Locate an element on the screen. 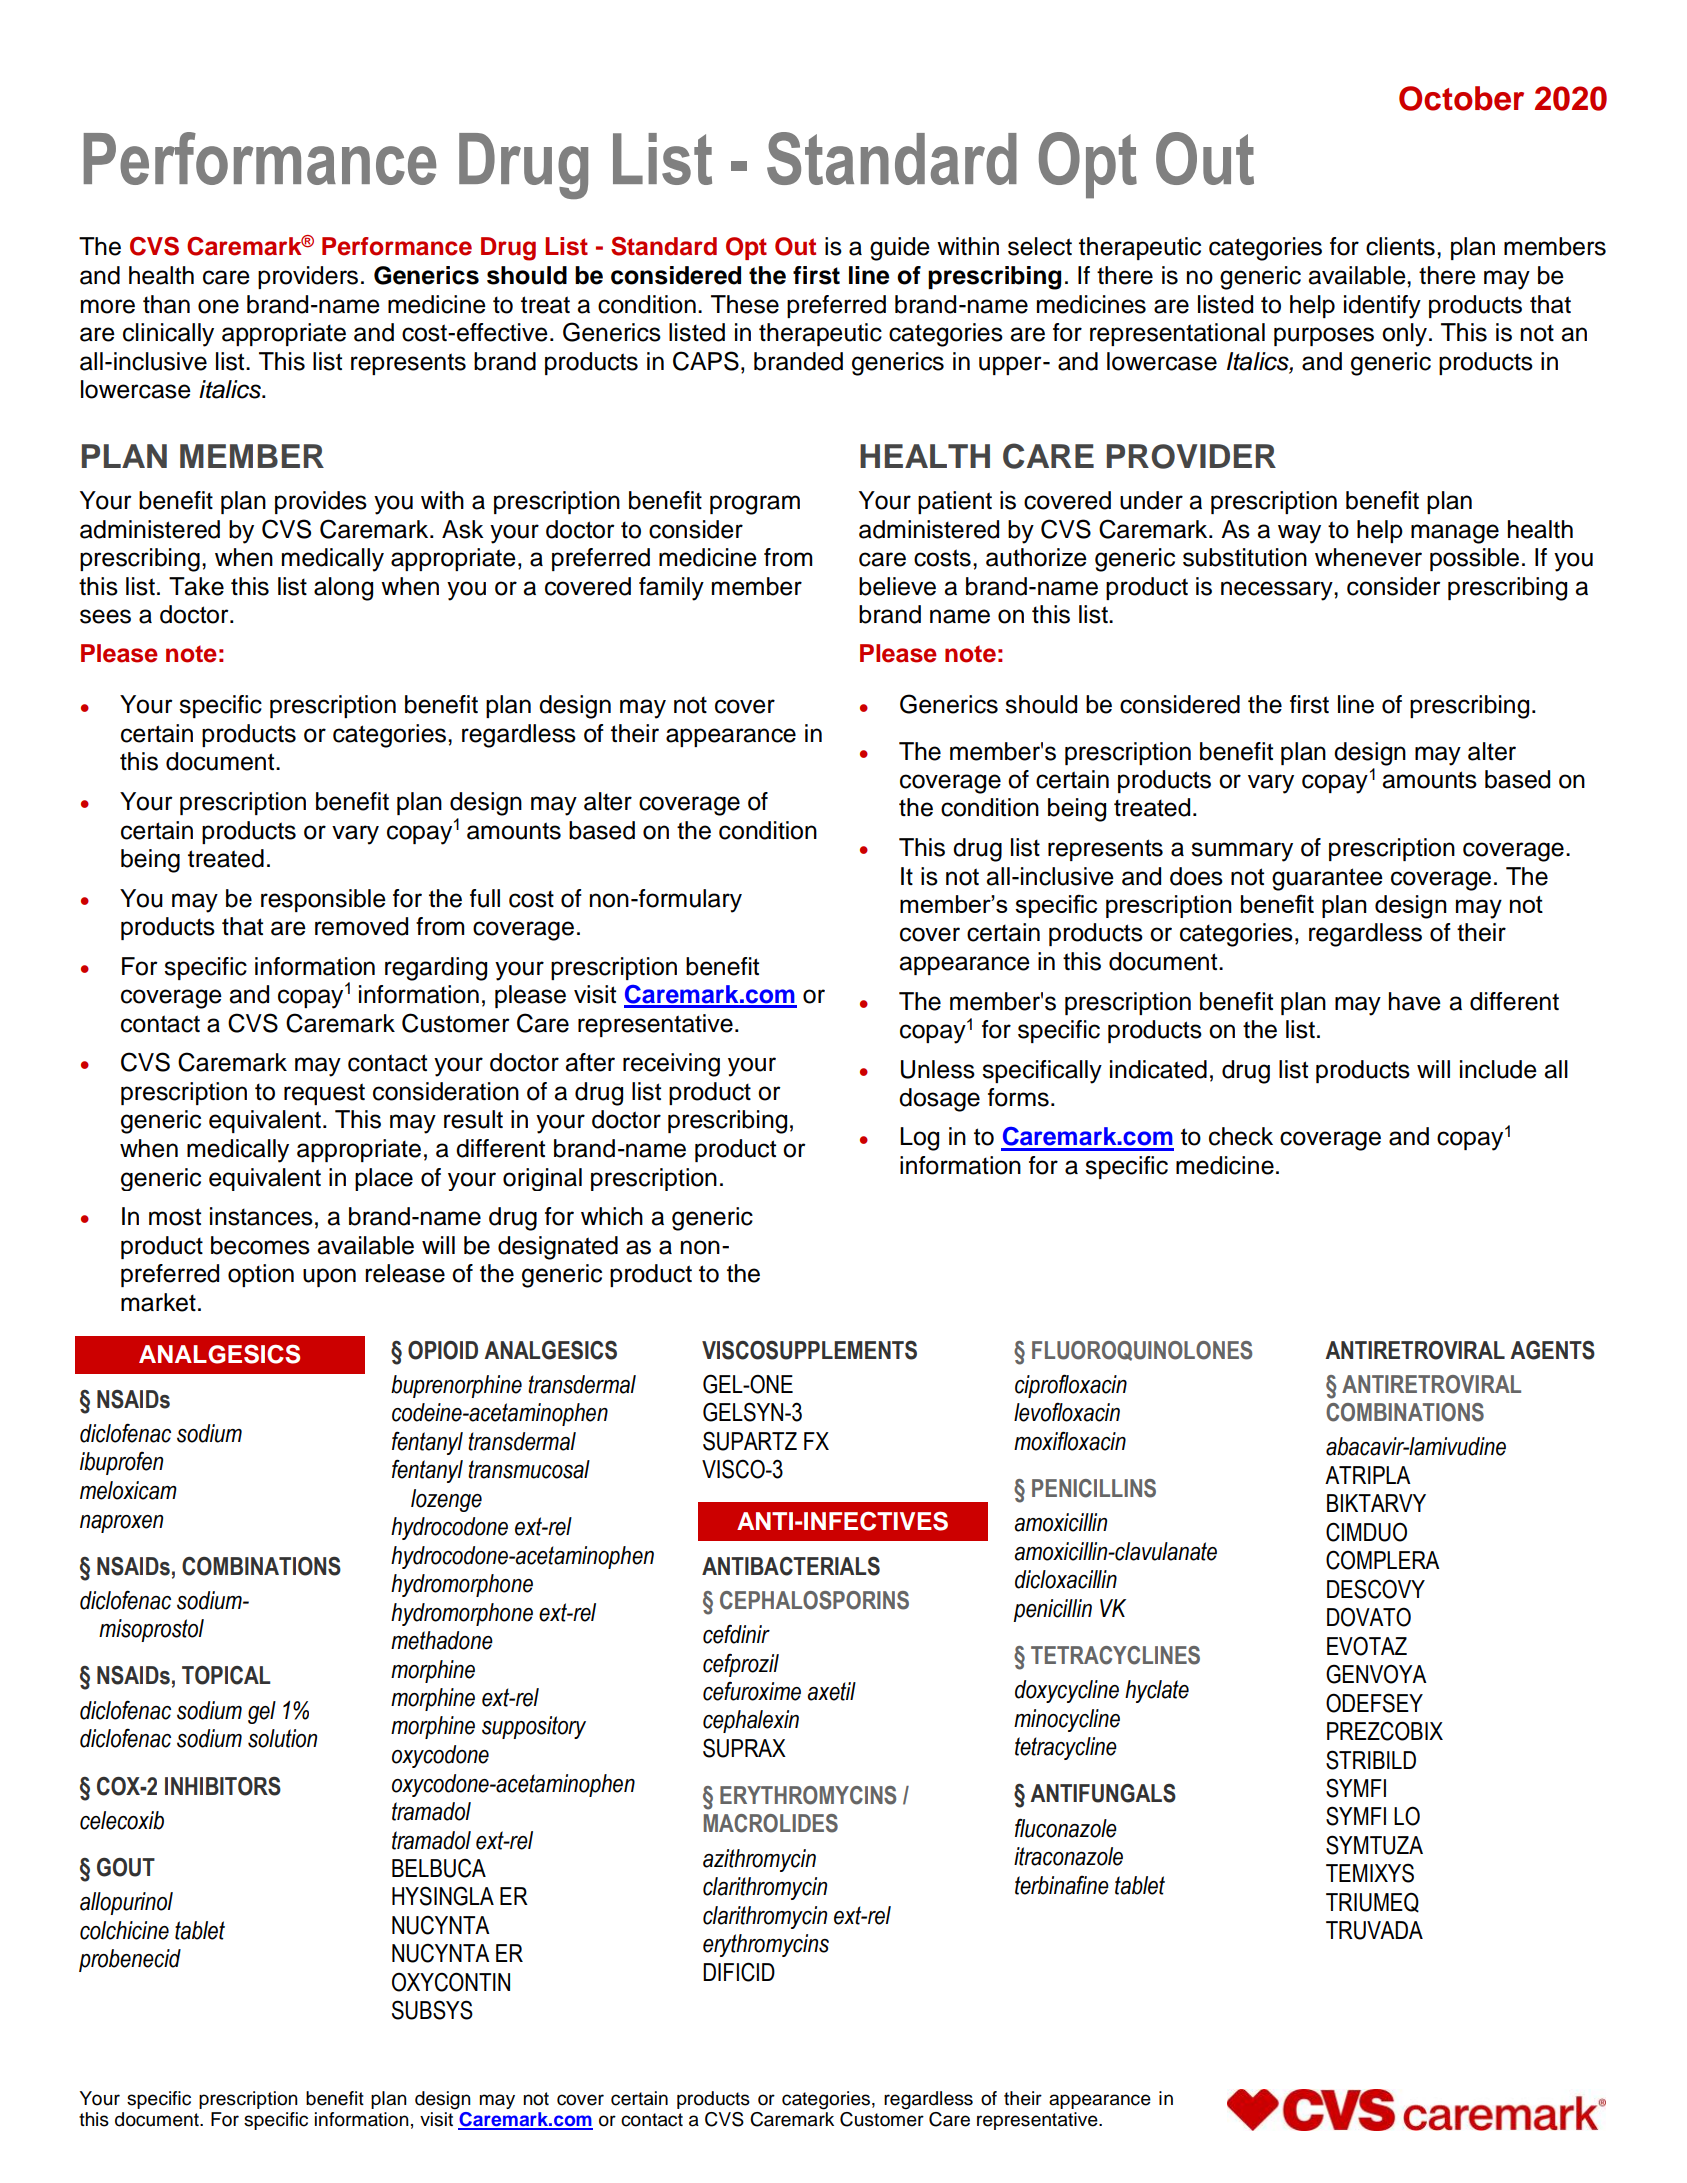 The image size is (1687, 2183). upon is located at coordinates (329, 1277).
